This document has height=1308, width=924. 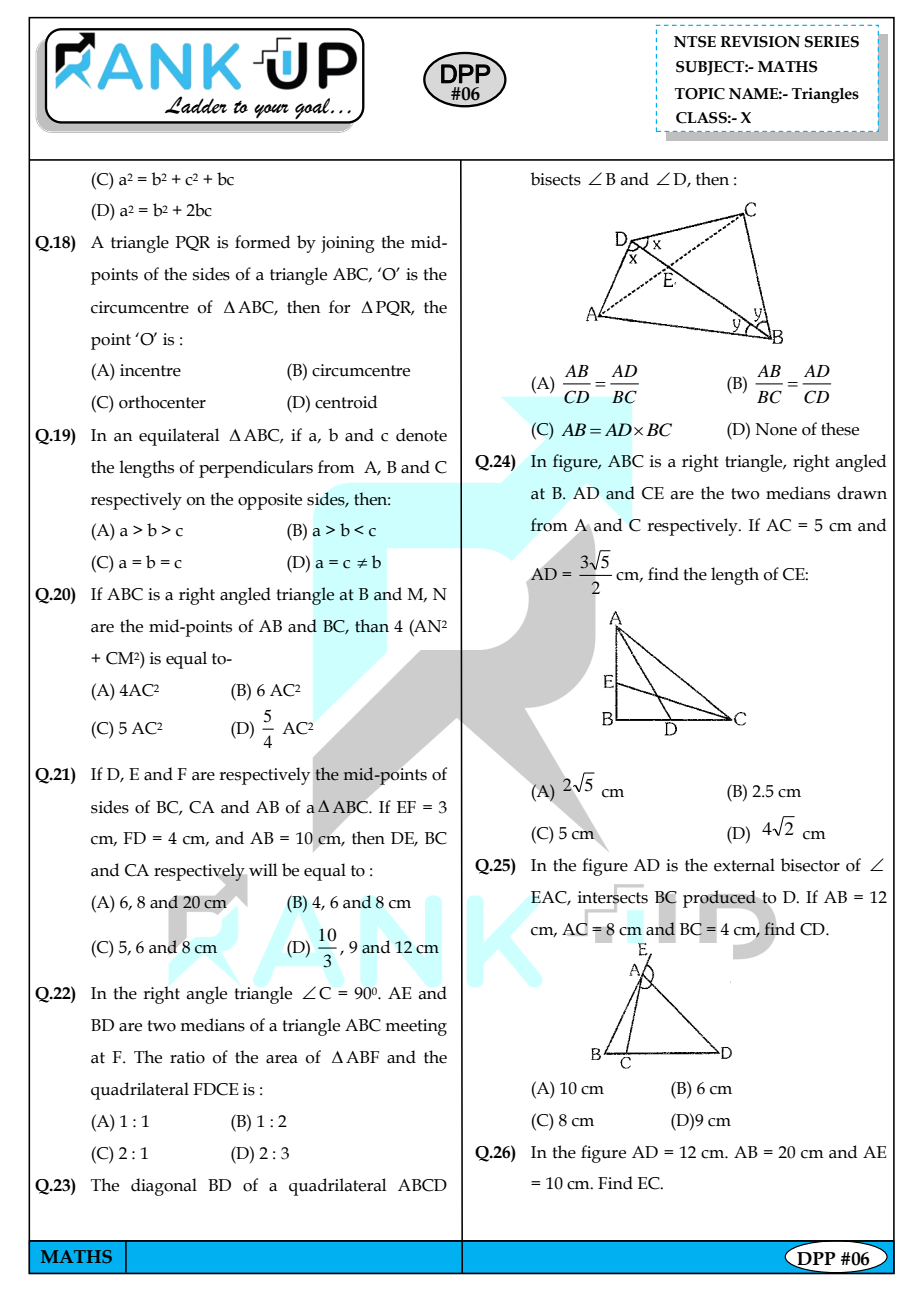 I want to click on Ladder, so click(x=196, y=105).
